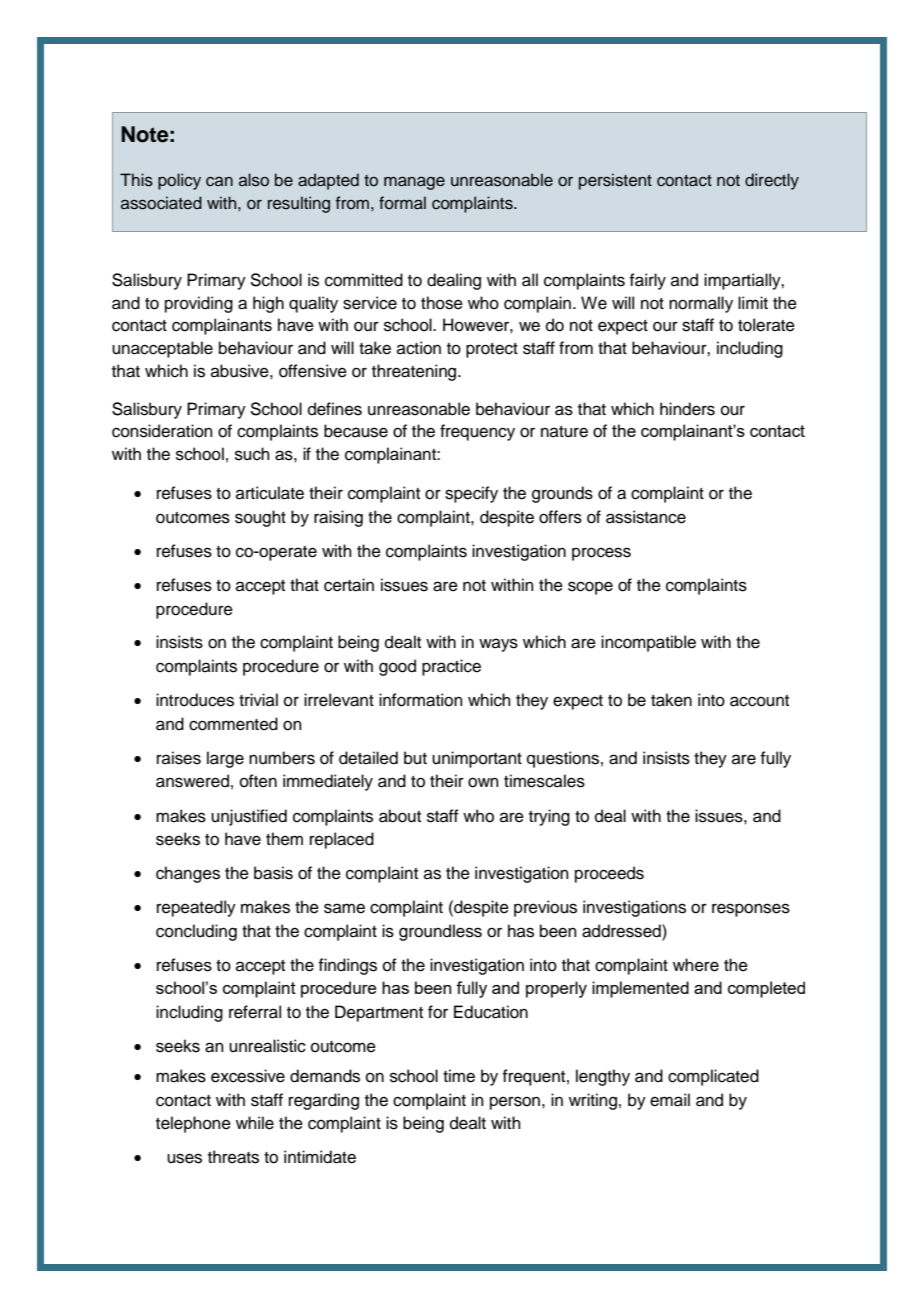  What do you see at coordinates (324, 1101) in the screenshot?
I see `regarding` at bounding box center [324, 1101].
